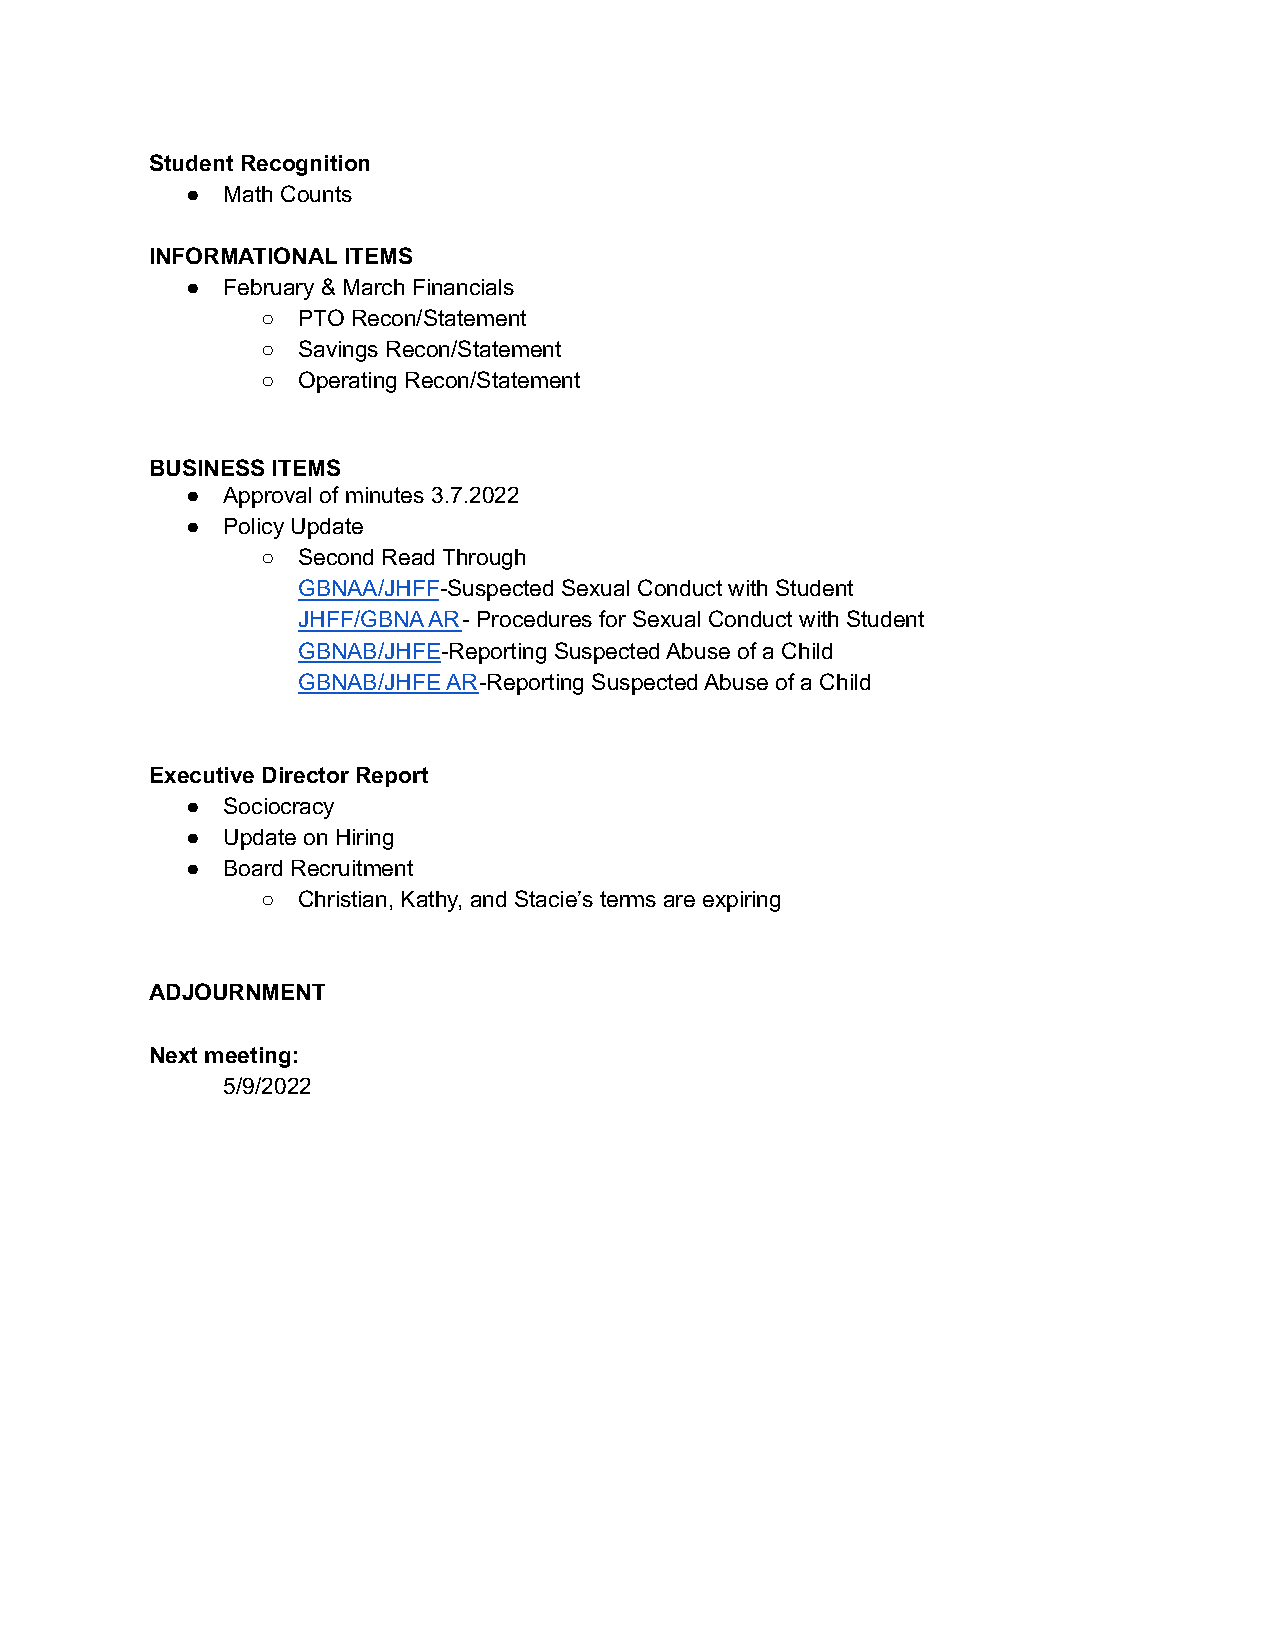  I want to click on March, so click(374, 287).
